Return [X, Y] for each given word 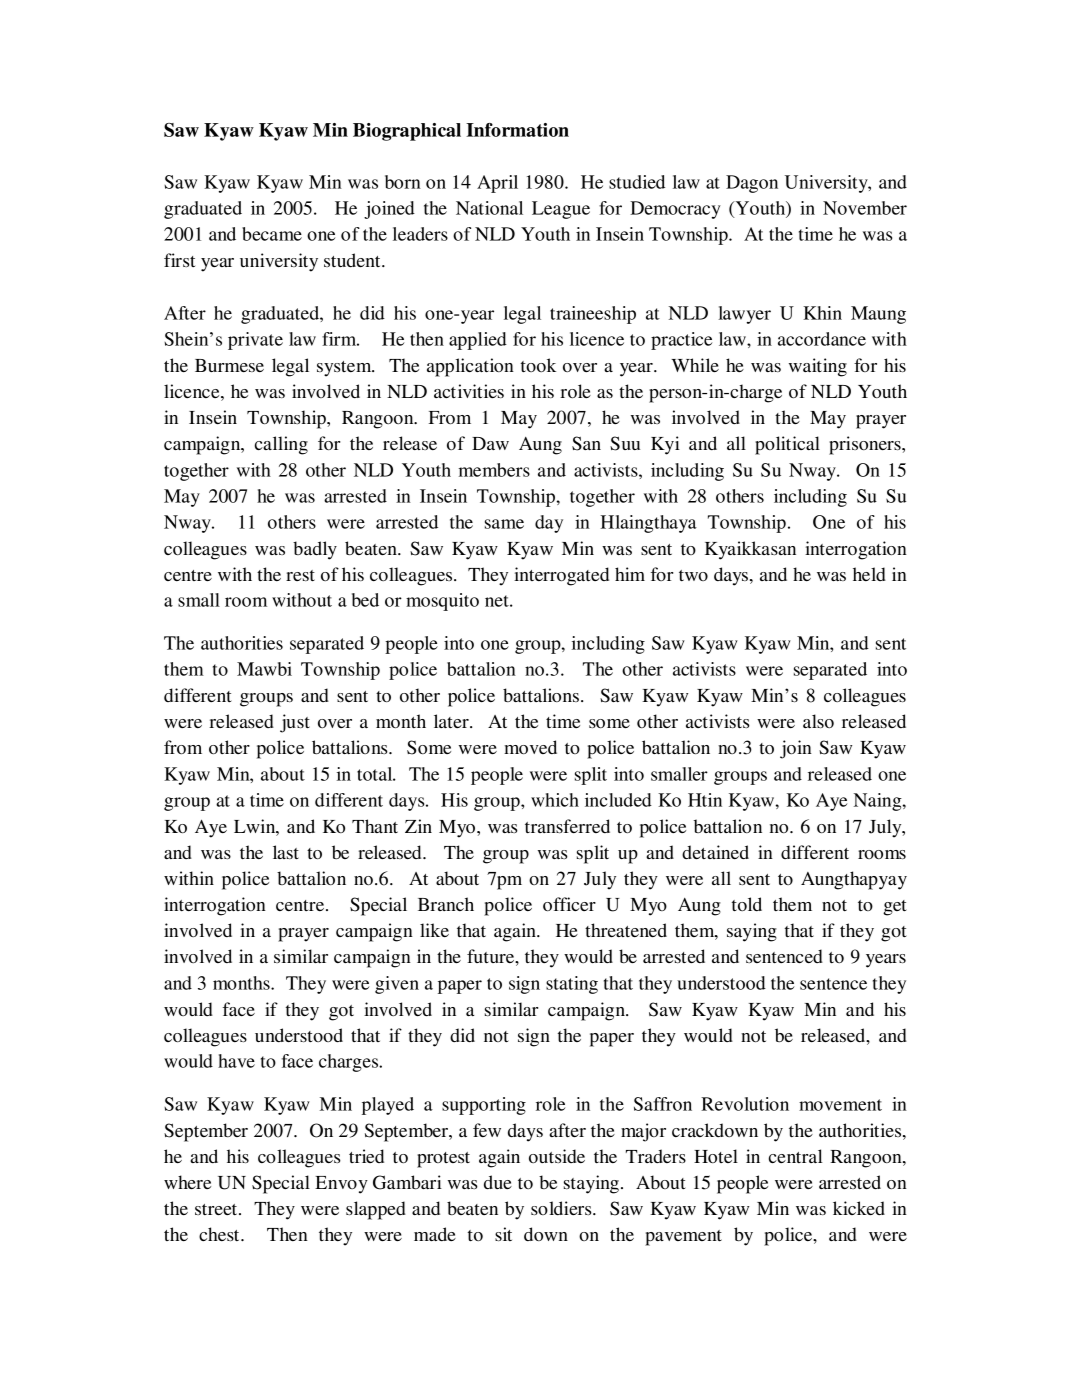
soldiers [562, 1208]
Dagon [752, 184]
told [747, 904]
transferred [567, 826]
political [787, 445]
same [504, 524]
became [272, 234]
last [286, 852]
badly [315, 550]
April [497, 184]
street [217, 1209]
